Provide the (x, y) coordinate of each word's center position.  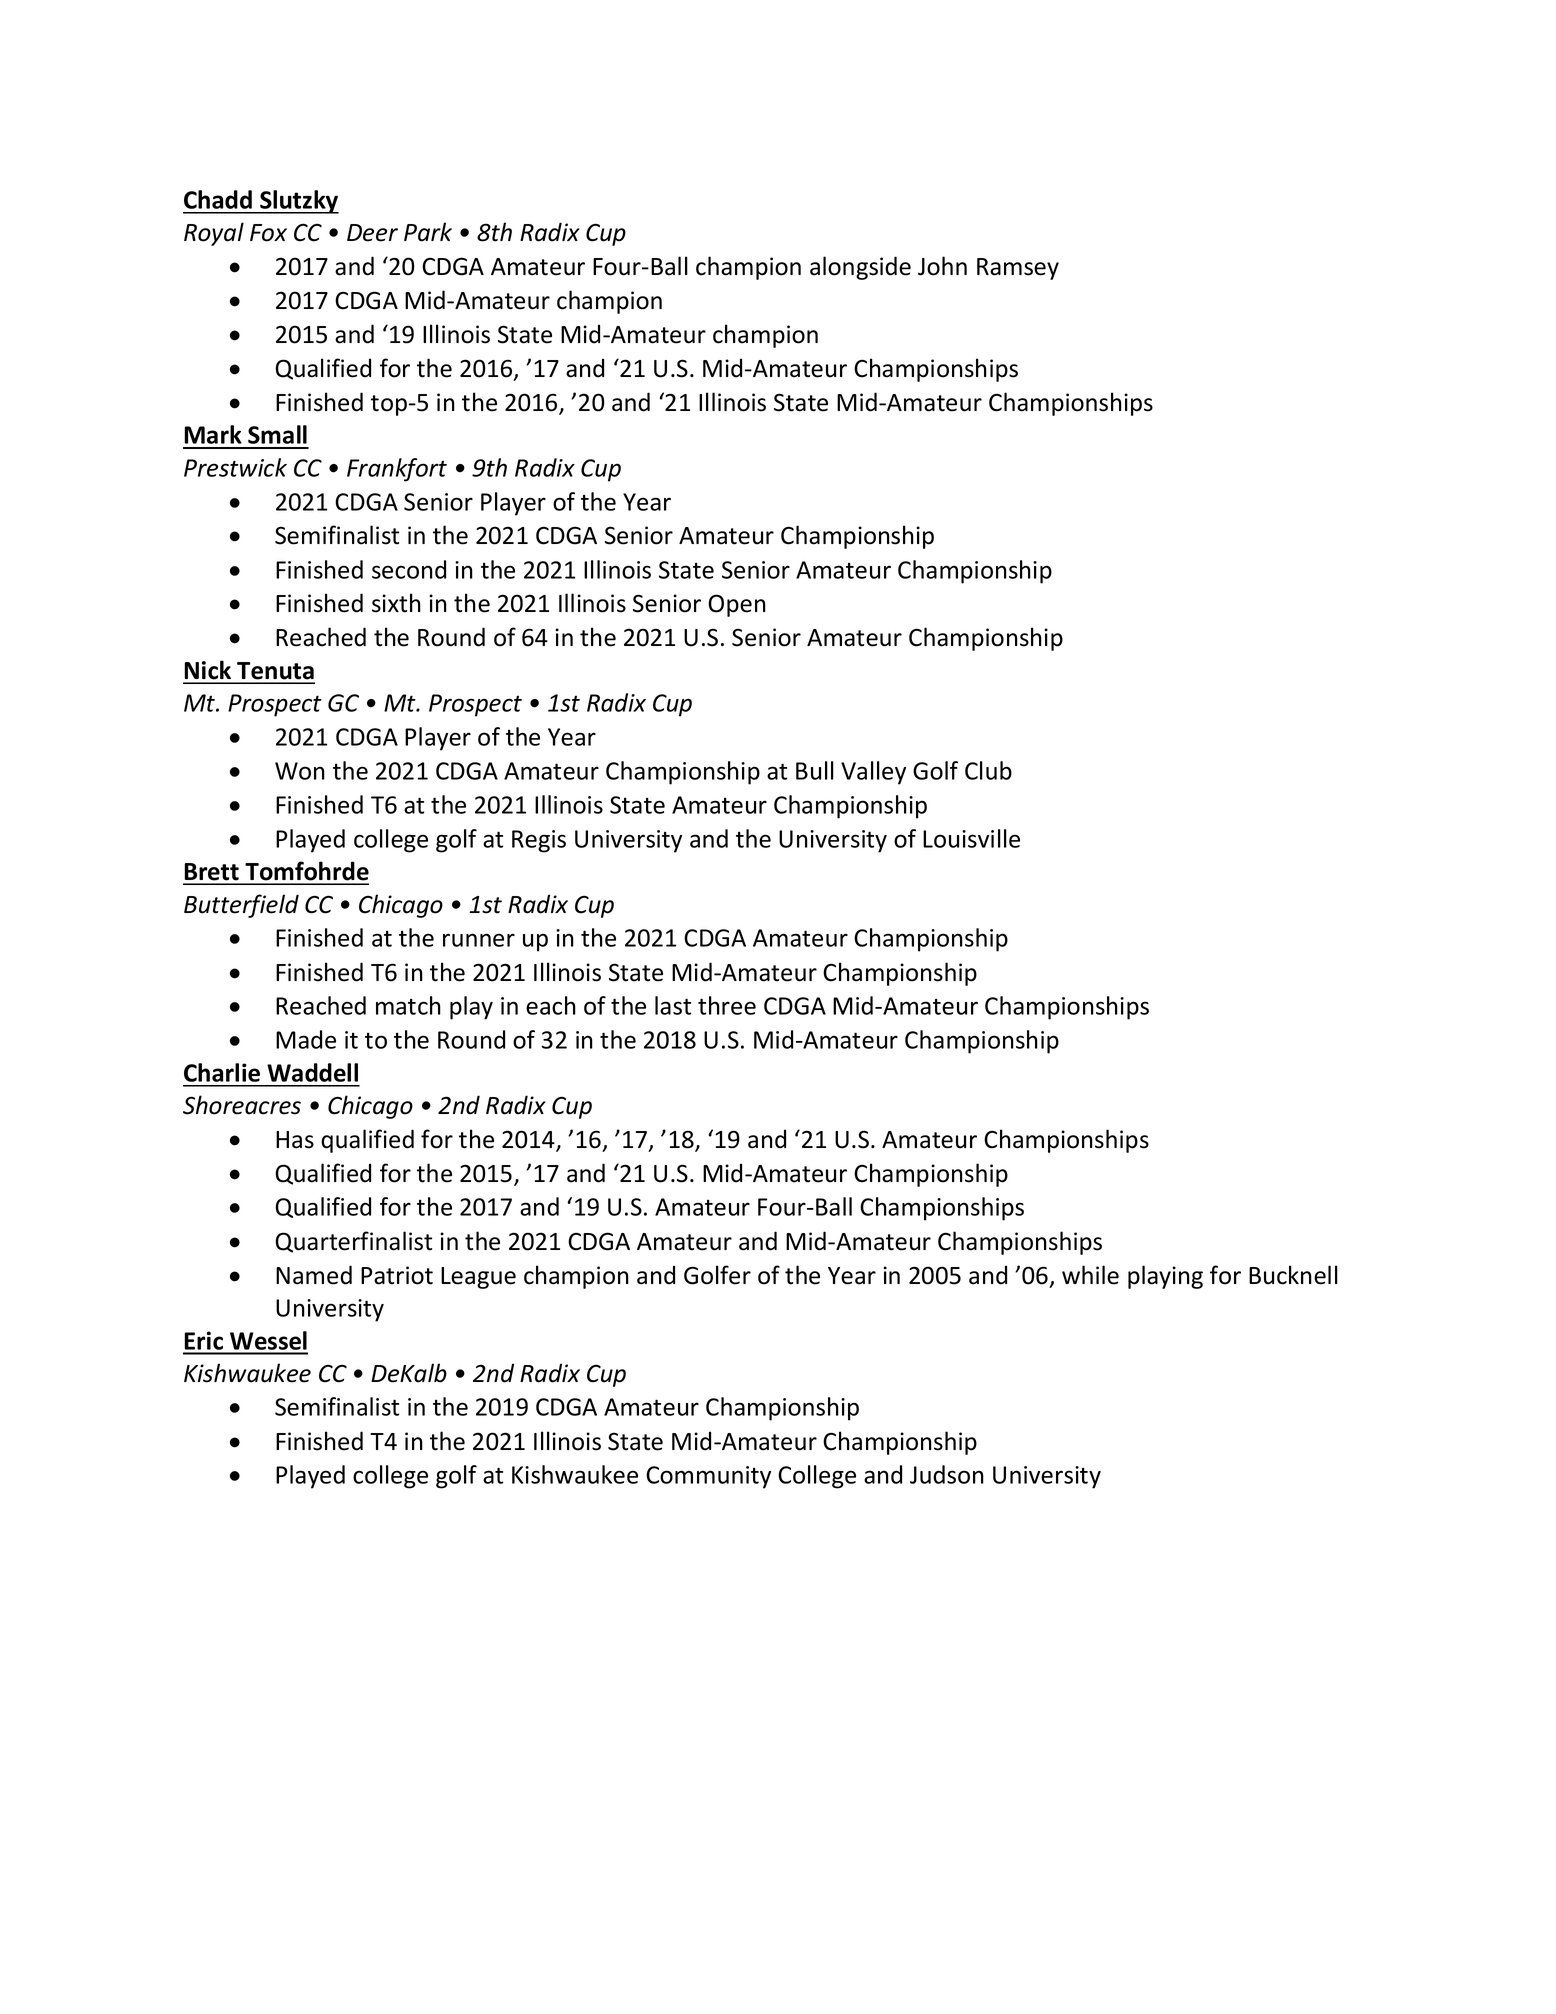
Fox (268, 233)
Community (708, 1477)
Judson (947, 1474)
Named (314, 1275)
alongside (860, 268)
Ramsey (1018, 269)
